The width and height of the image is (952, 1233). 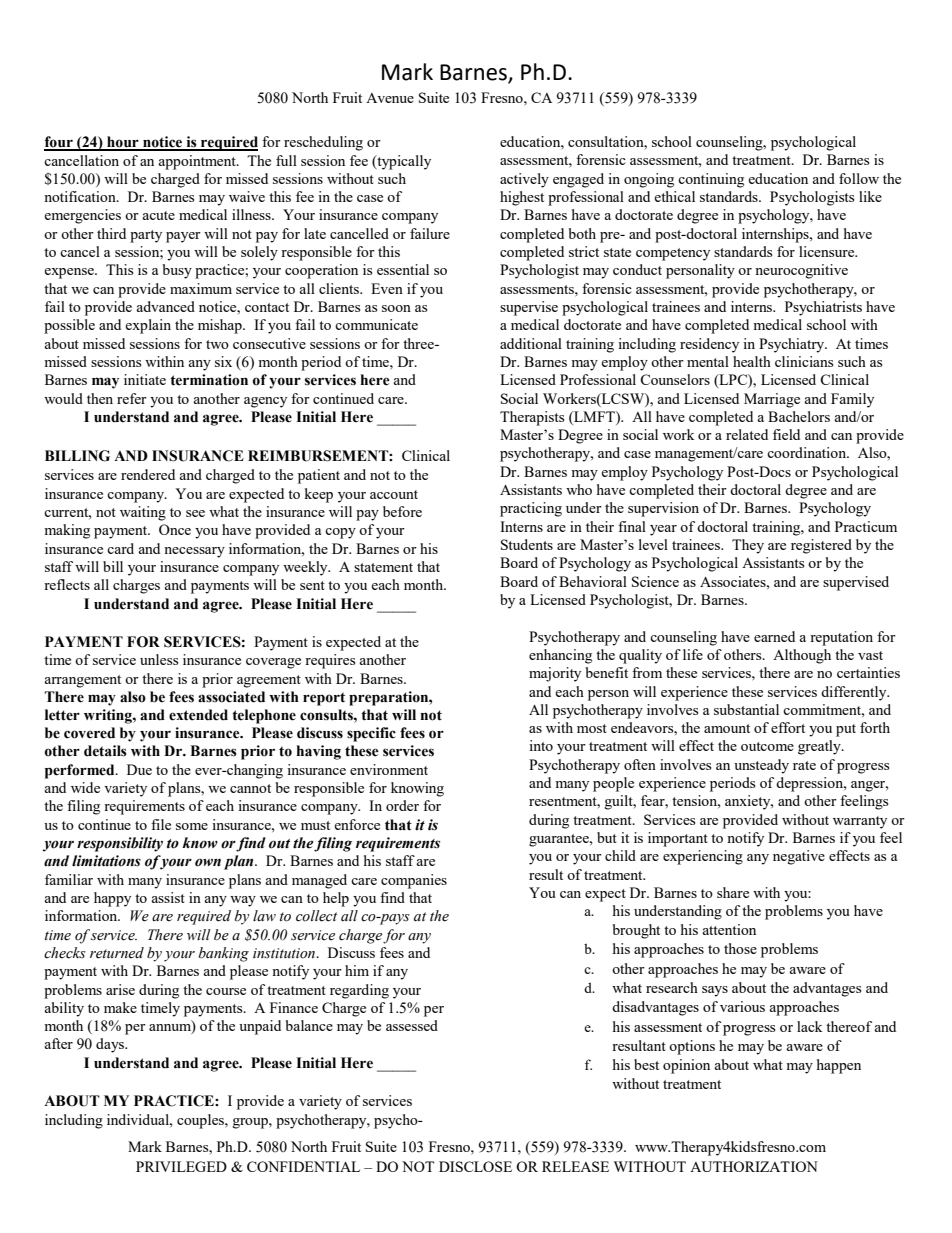 What do you see at coordinates (123, 143) in the image?
I see `hour` at bounding box center [123, 143].
